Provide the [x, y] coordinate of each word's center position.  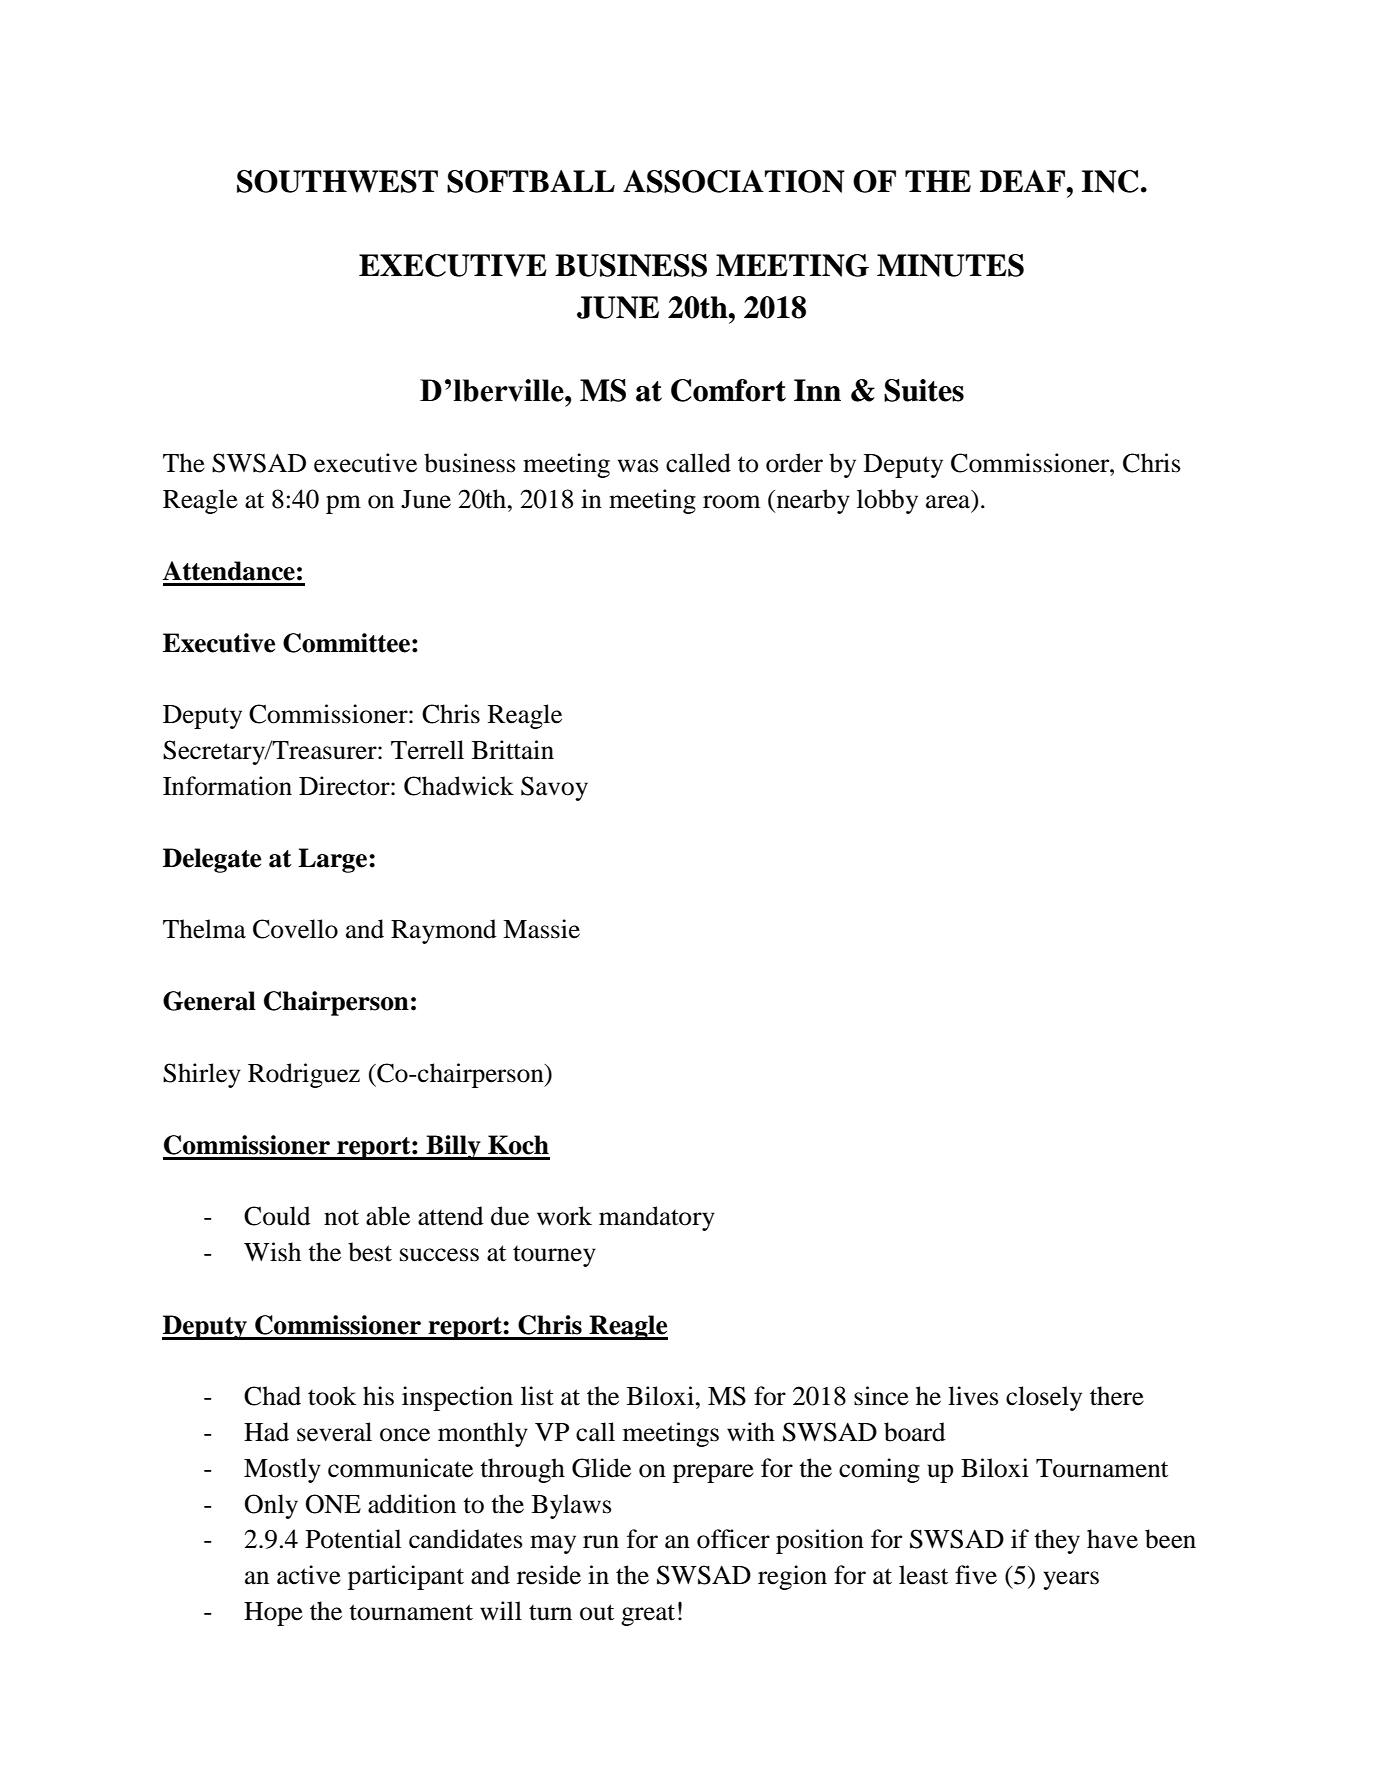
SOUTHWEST [337, 181]
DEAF [1024, 181]
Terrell [427, 750]
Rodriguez [304, 1075]
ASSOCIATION [734, 181]
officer [733, 1539]
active [309, 1575]
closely [1044, 1398]
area [948, 502]
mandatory [657, 1218]
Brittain [513, 750]
